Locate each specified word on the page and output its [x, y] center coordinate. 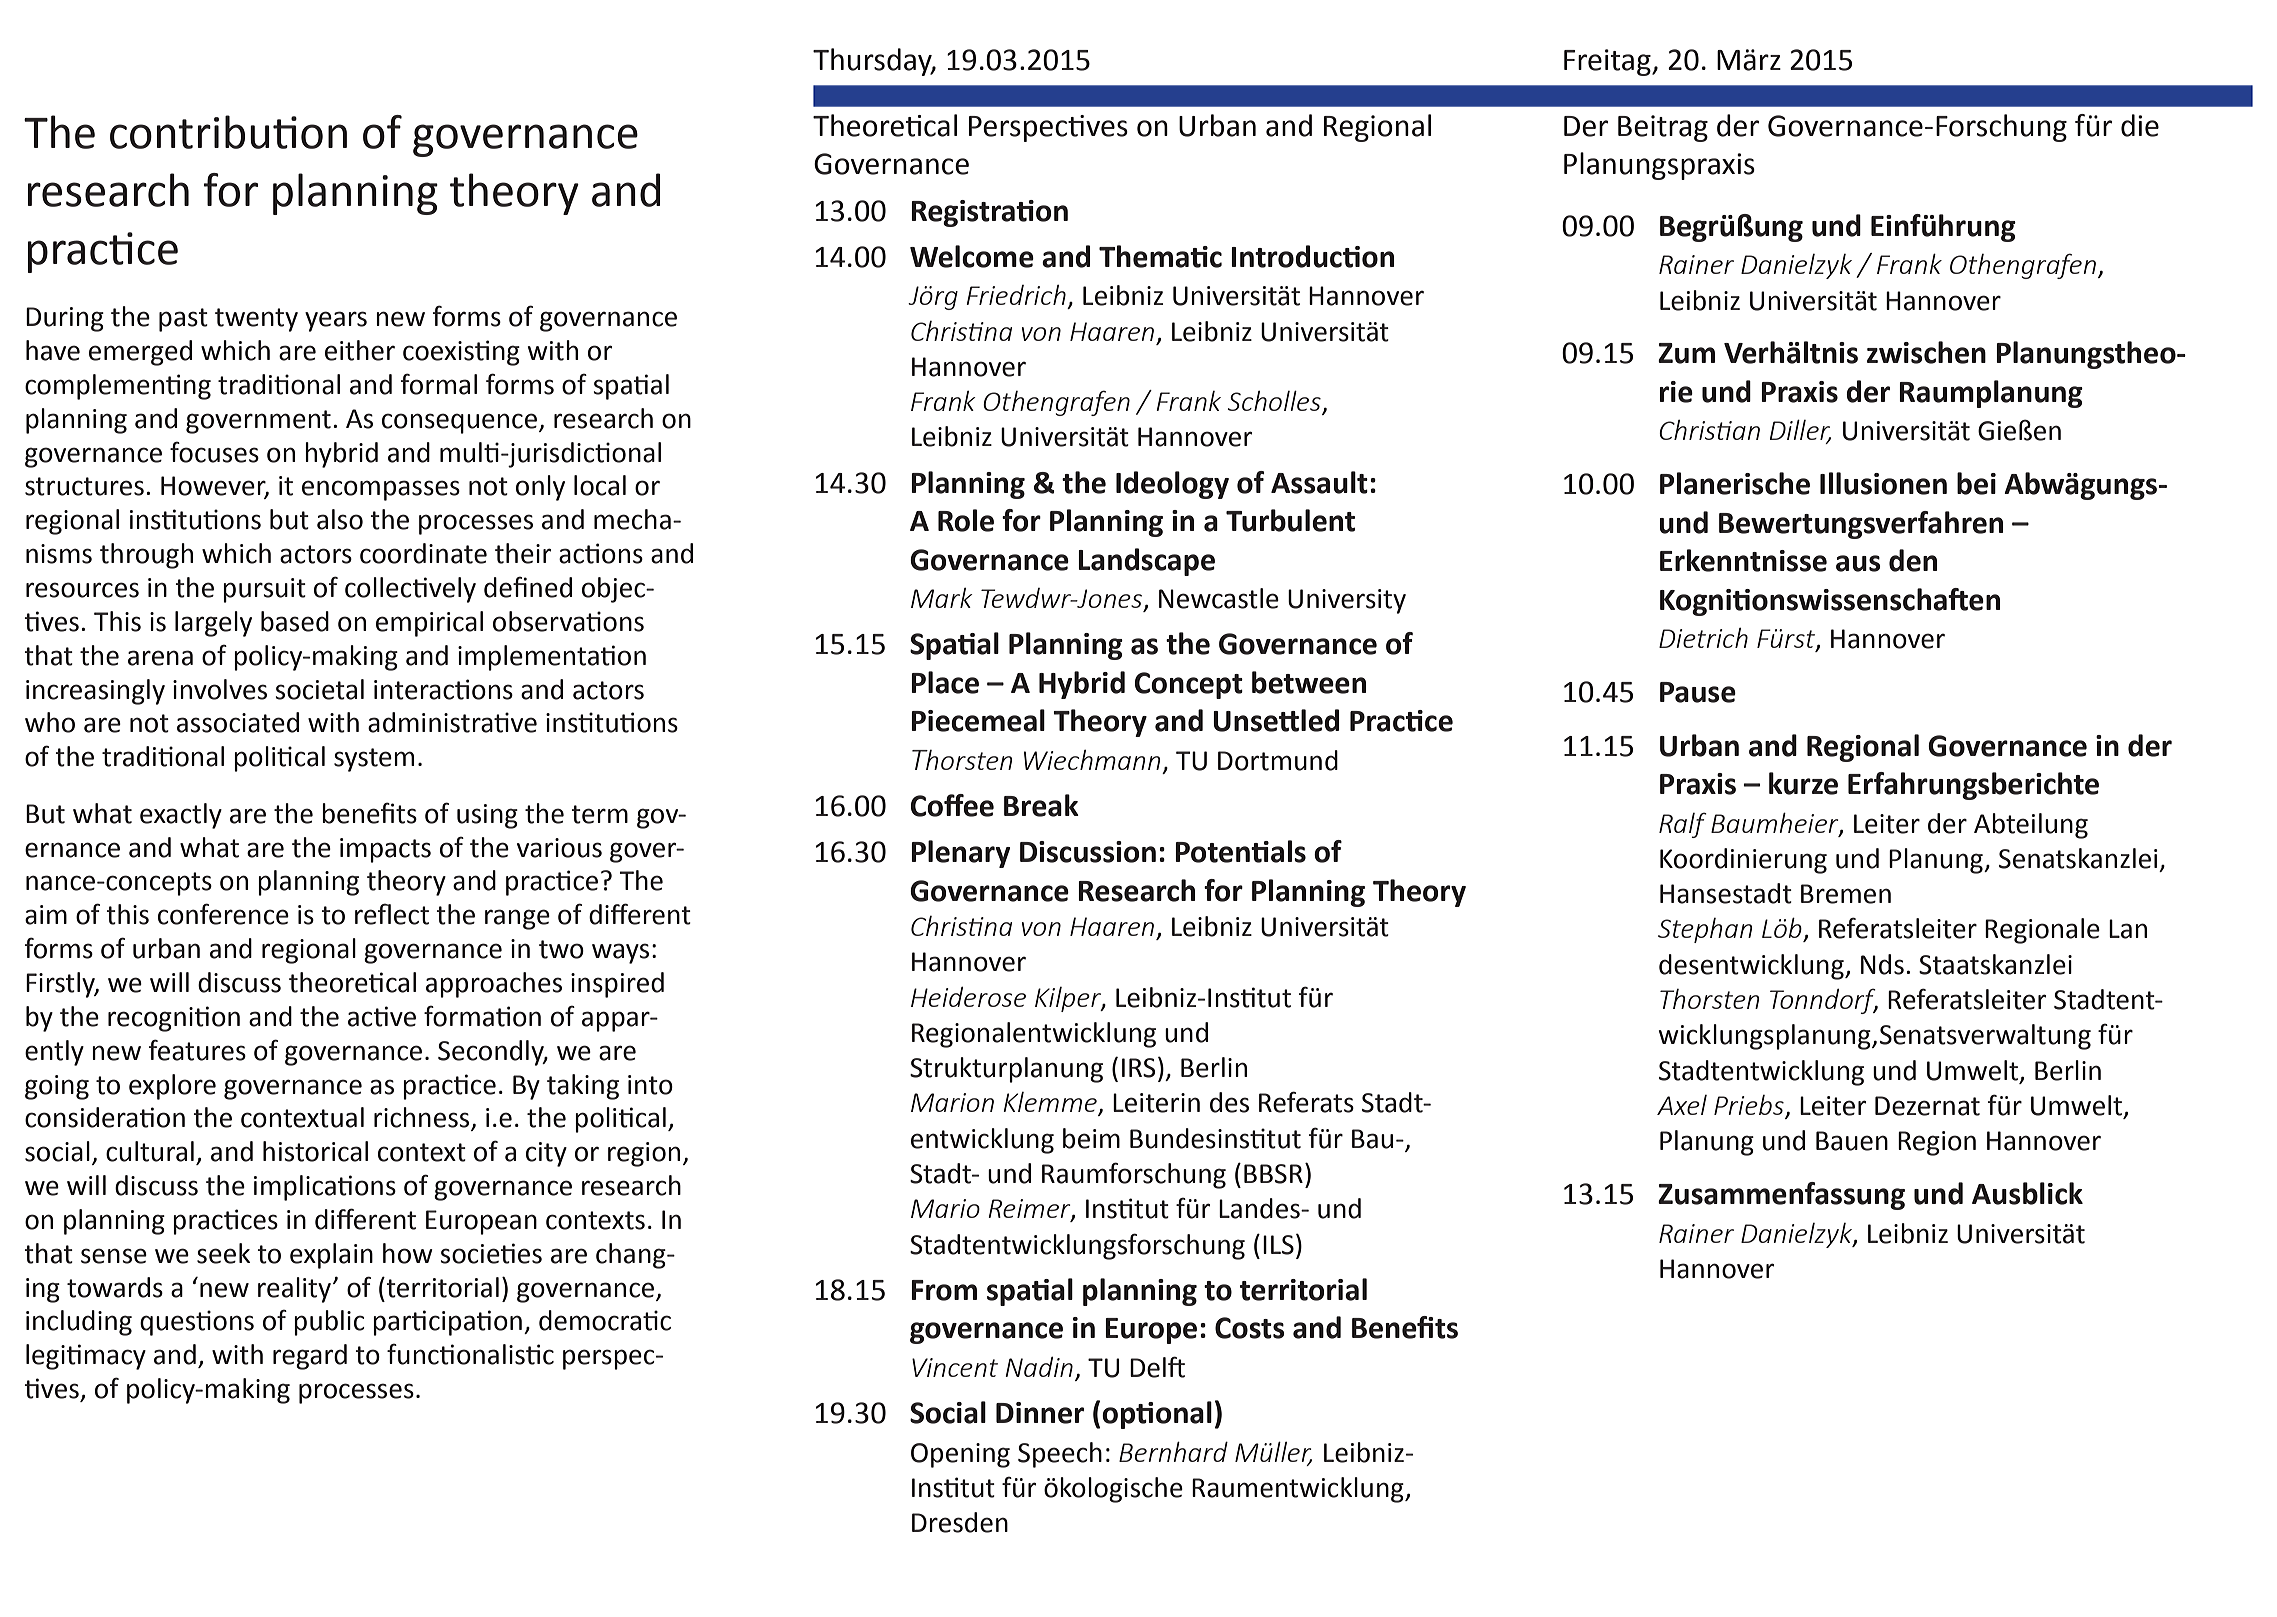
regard [310, 1357]
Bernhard [1173, 1451]
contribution [228, 132]
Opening [960, 1455]
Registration [989, 213]
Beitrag [1663, 128]
